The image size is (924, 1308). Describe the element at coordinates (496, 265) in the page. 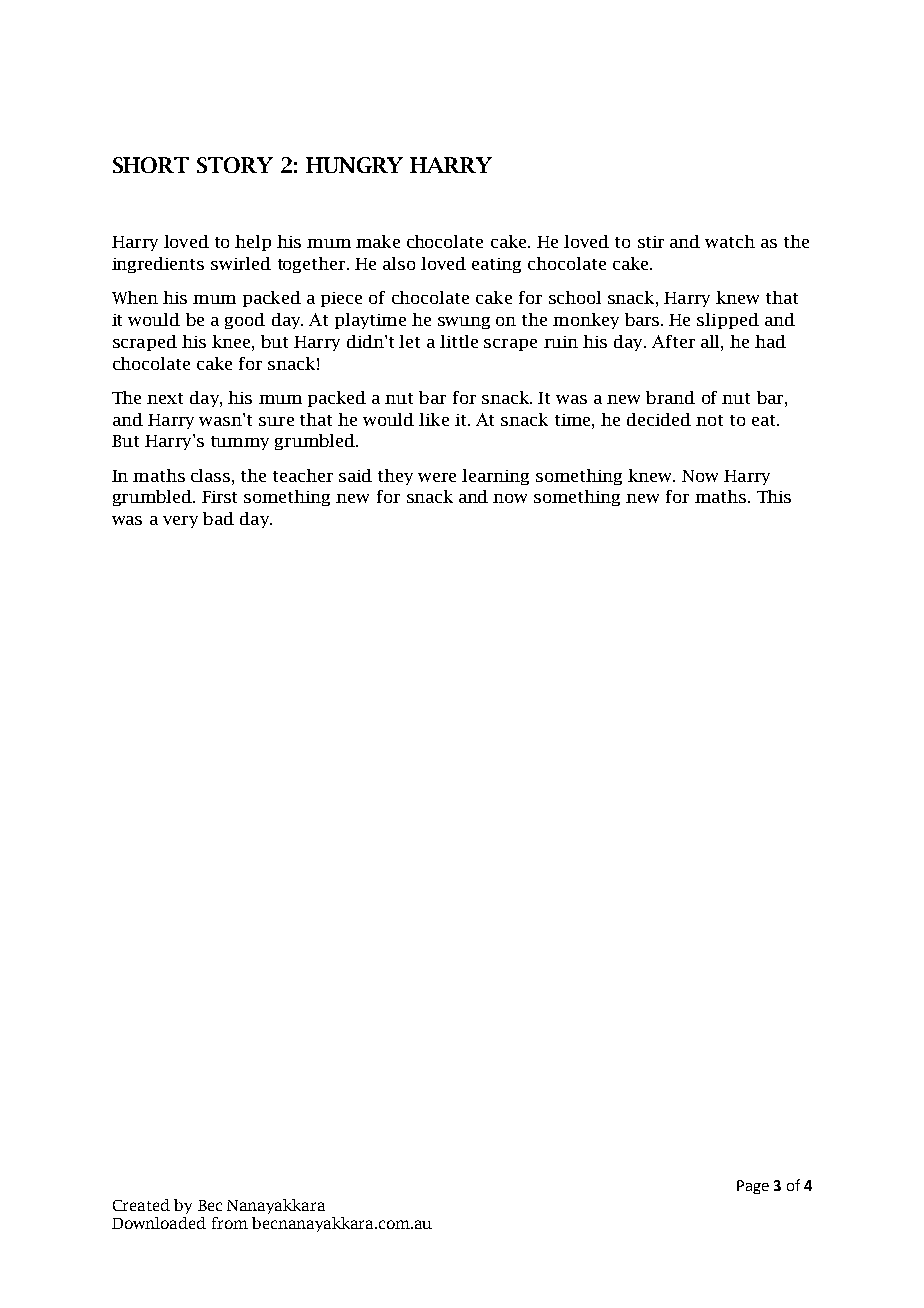

I see `eating` at that location.
